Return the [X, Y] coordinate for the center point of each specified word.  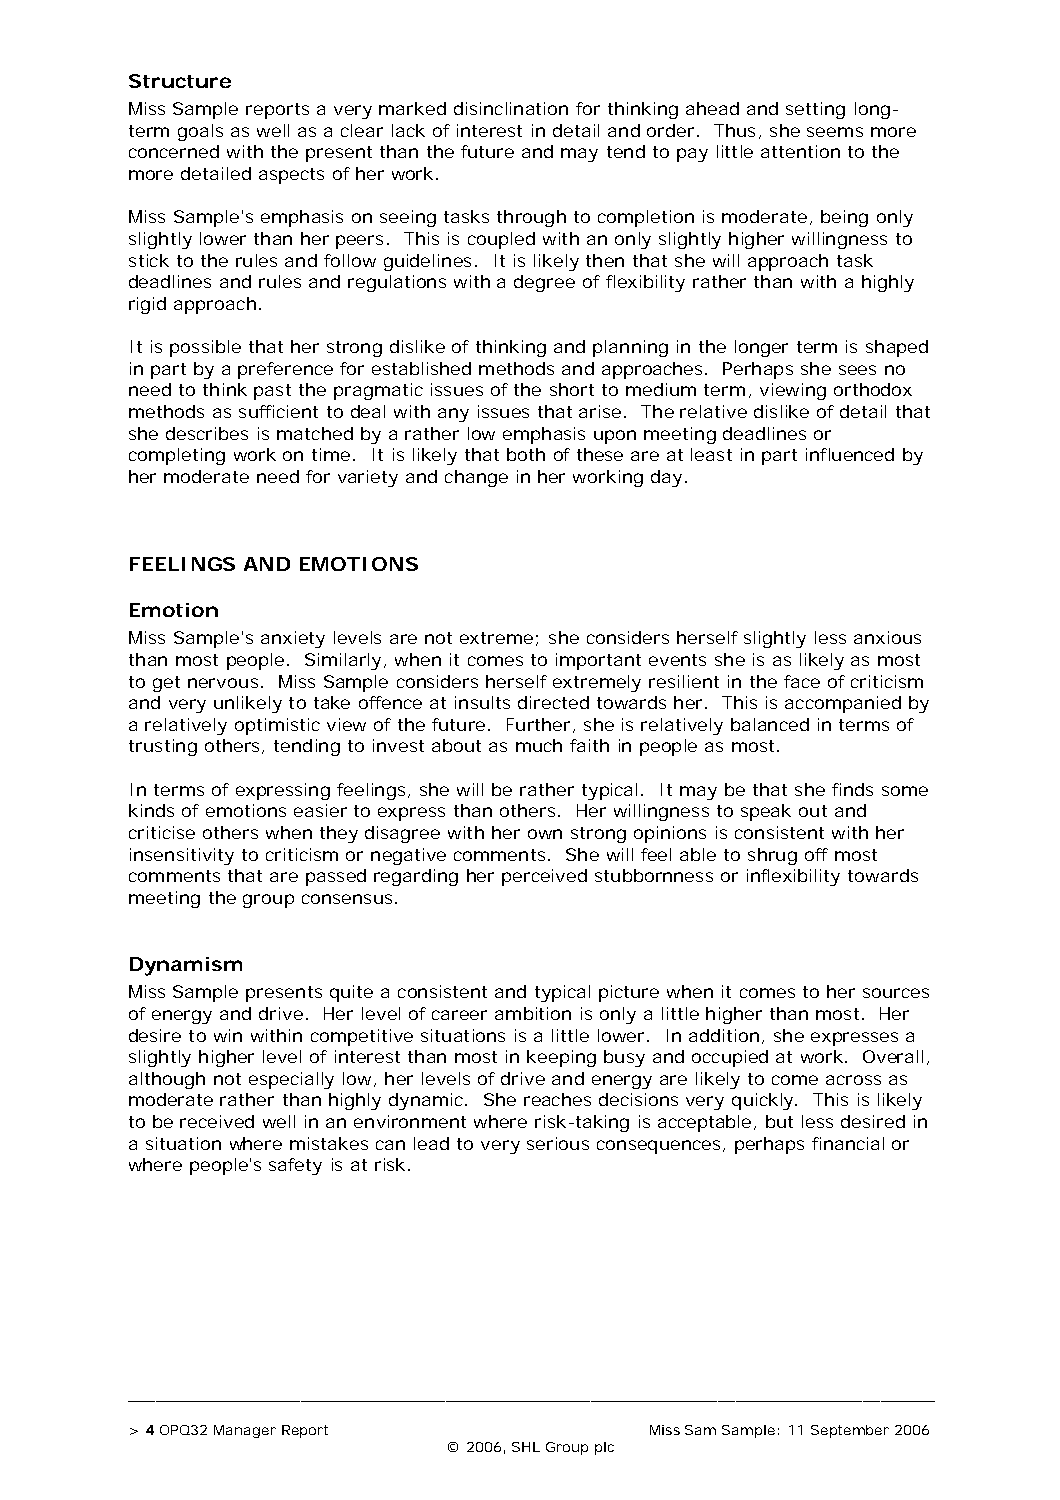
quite [351, 993]
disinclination [511, 108]
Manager [245, 1431]
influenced [850, 454]
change [476, 478]
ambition [533, 1013]
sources [896, 993]
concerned [174, 151]
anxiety [293, 639]
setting [815, 110]
